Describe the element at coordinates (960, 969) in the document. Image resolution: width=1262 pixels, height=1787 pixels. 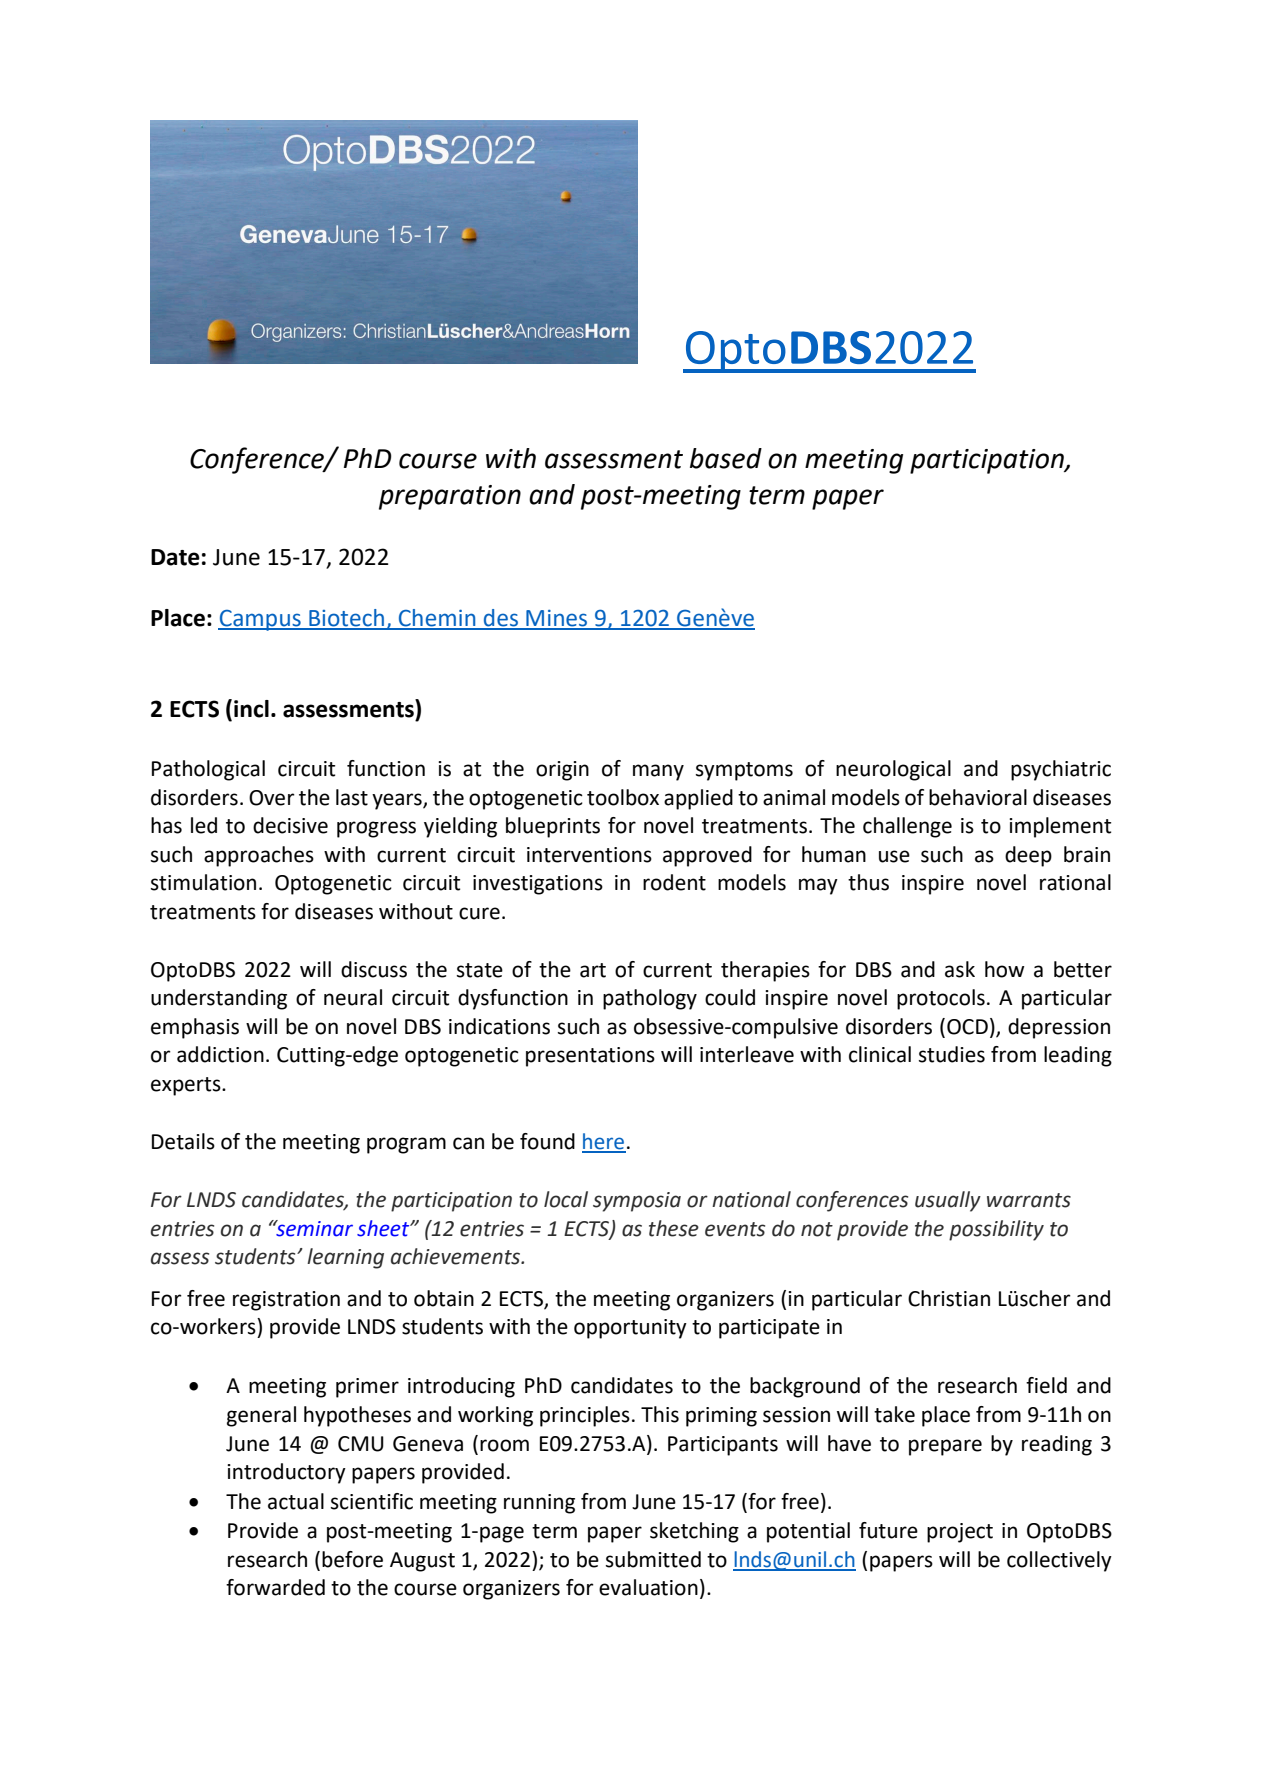
I see `ask` at that location.
